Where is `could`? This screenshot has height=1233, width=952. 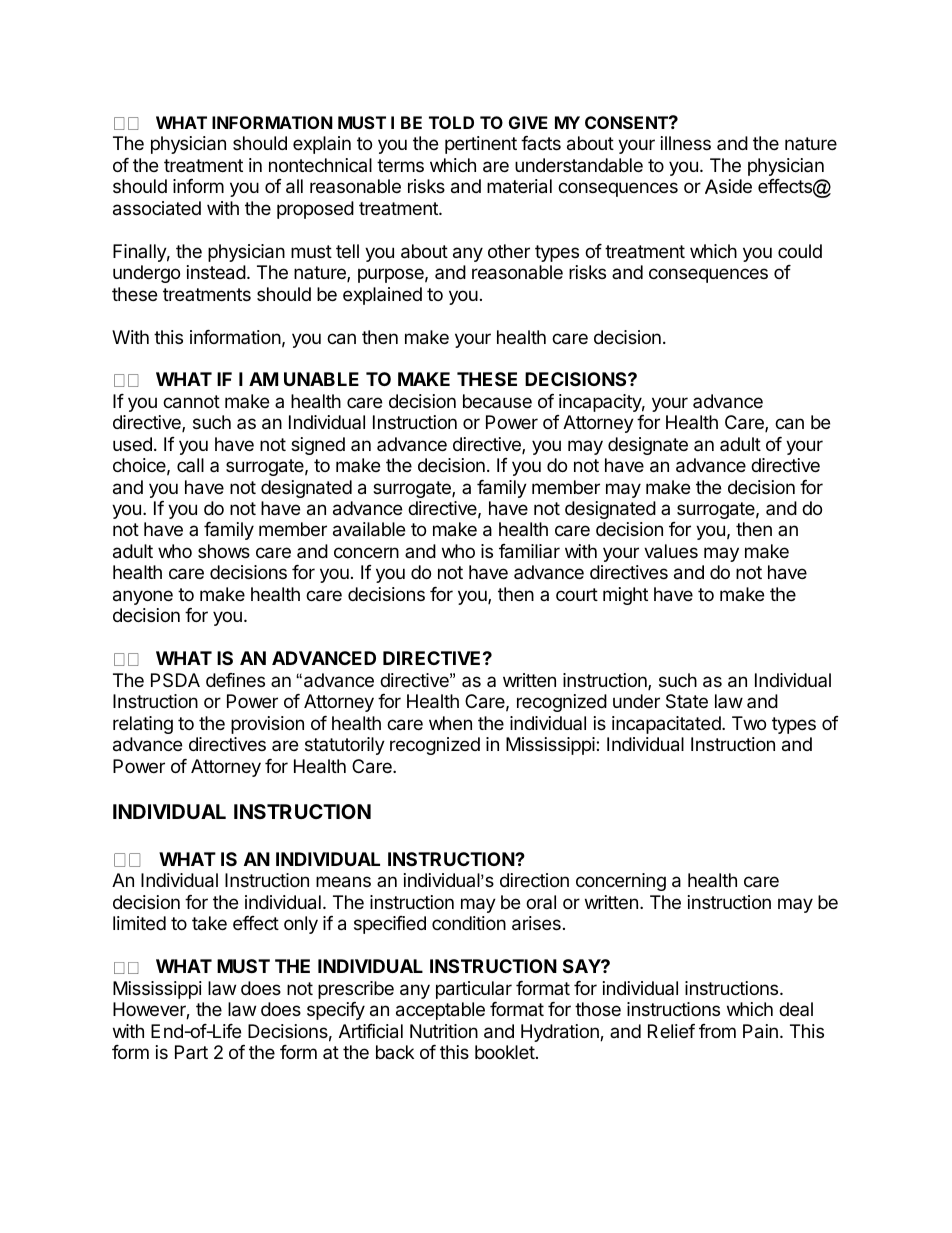 could is located at coordinates (800, 251).
